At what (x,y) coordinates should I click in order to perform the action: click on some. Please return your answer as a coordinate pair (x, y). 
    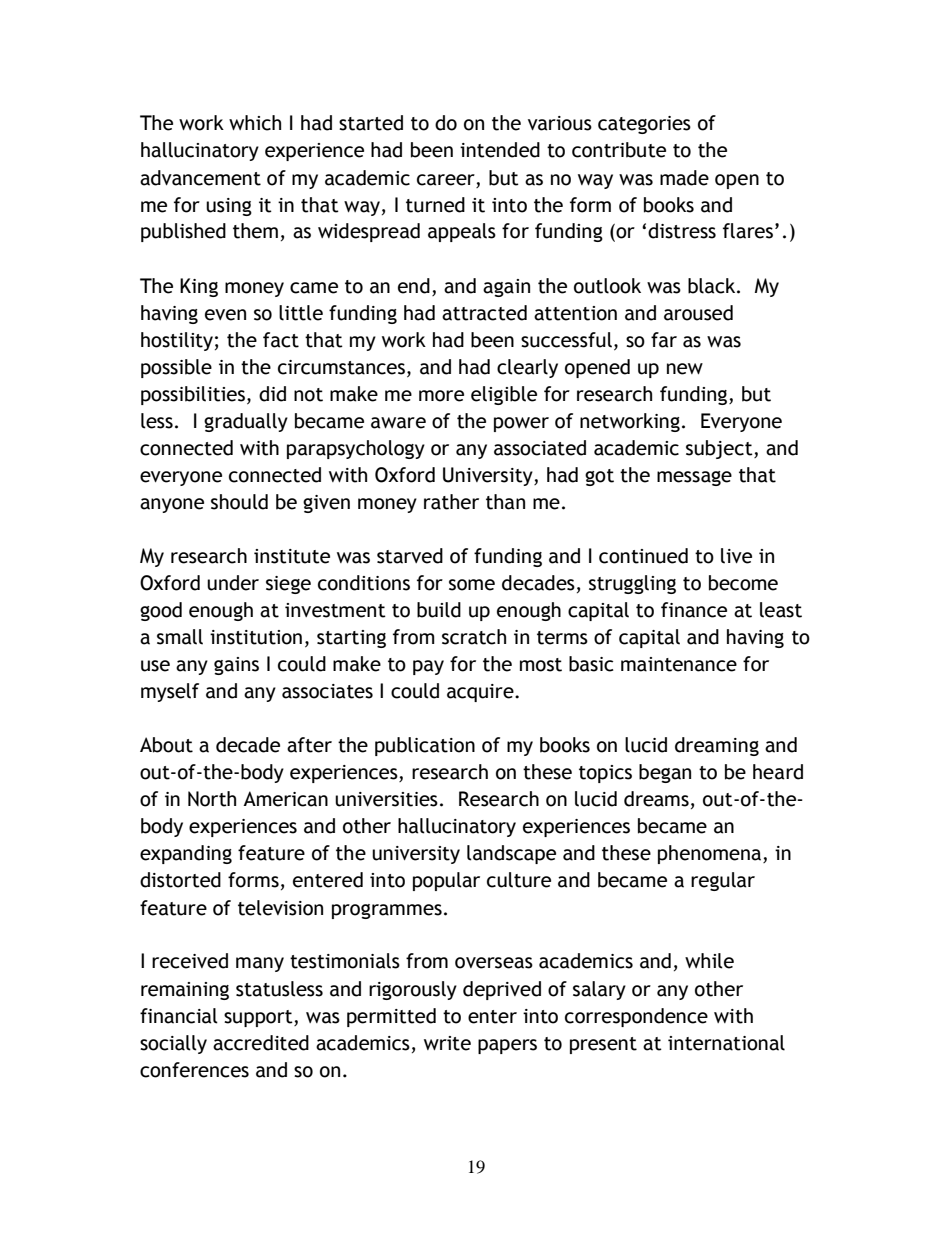
    Looking at the image, I should click on (472, 585).
